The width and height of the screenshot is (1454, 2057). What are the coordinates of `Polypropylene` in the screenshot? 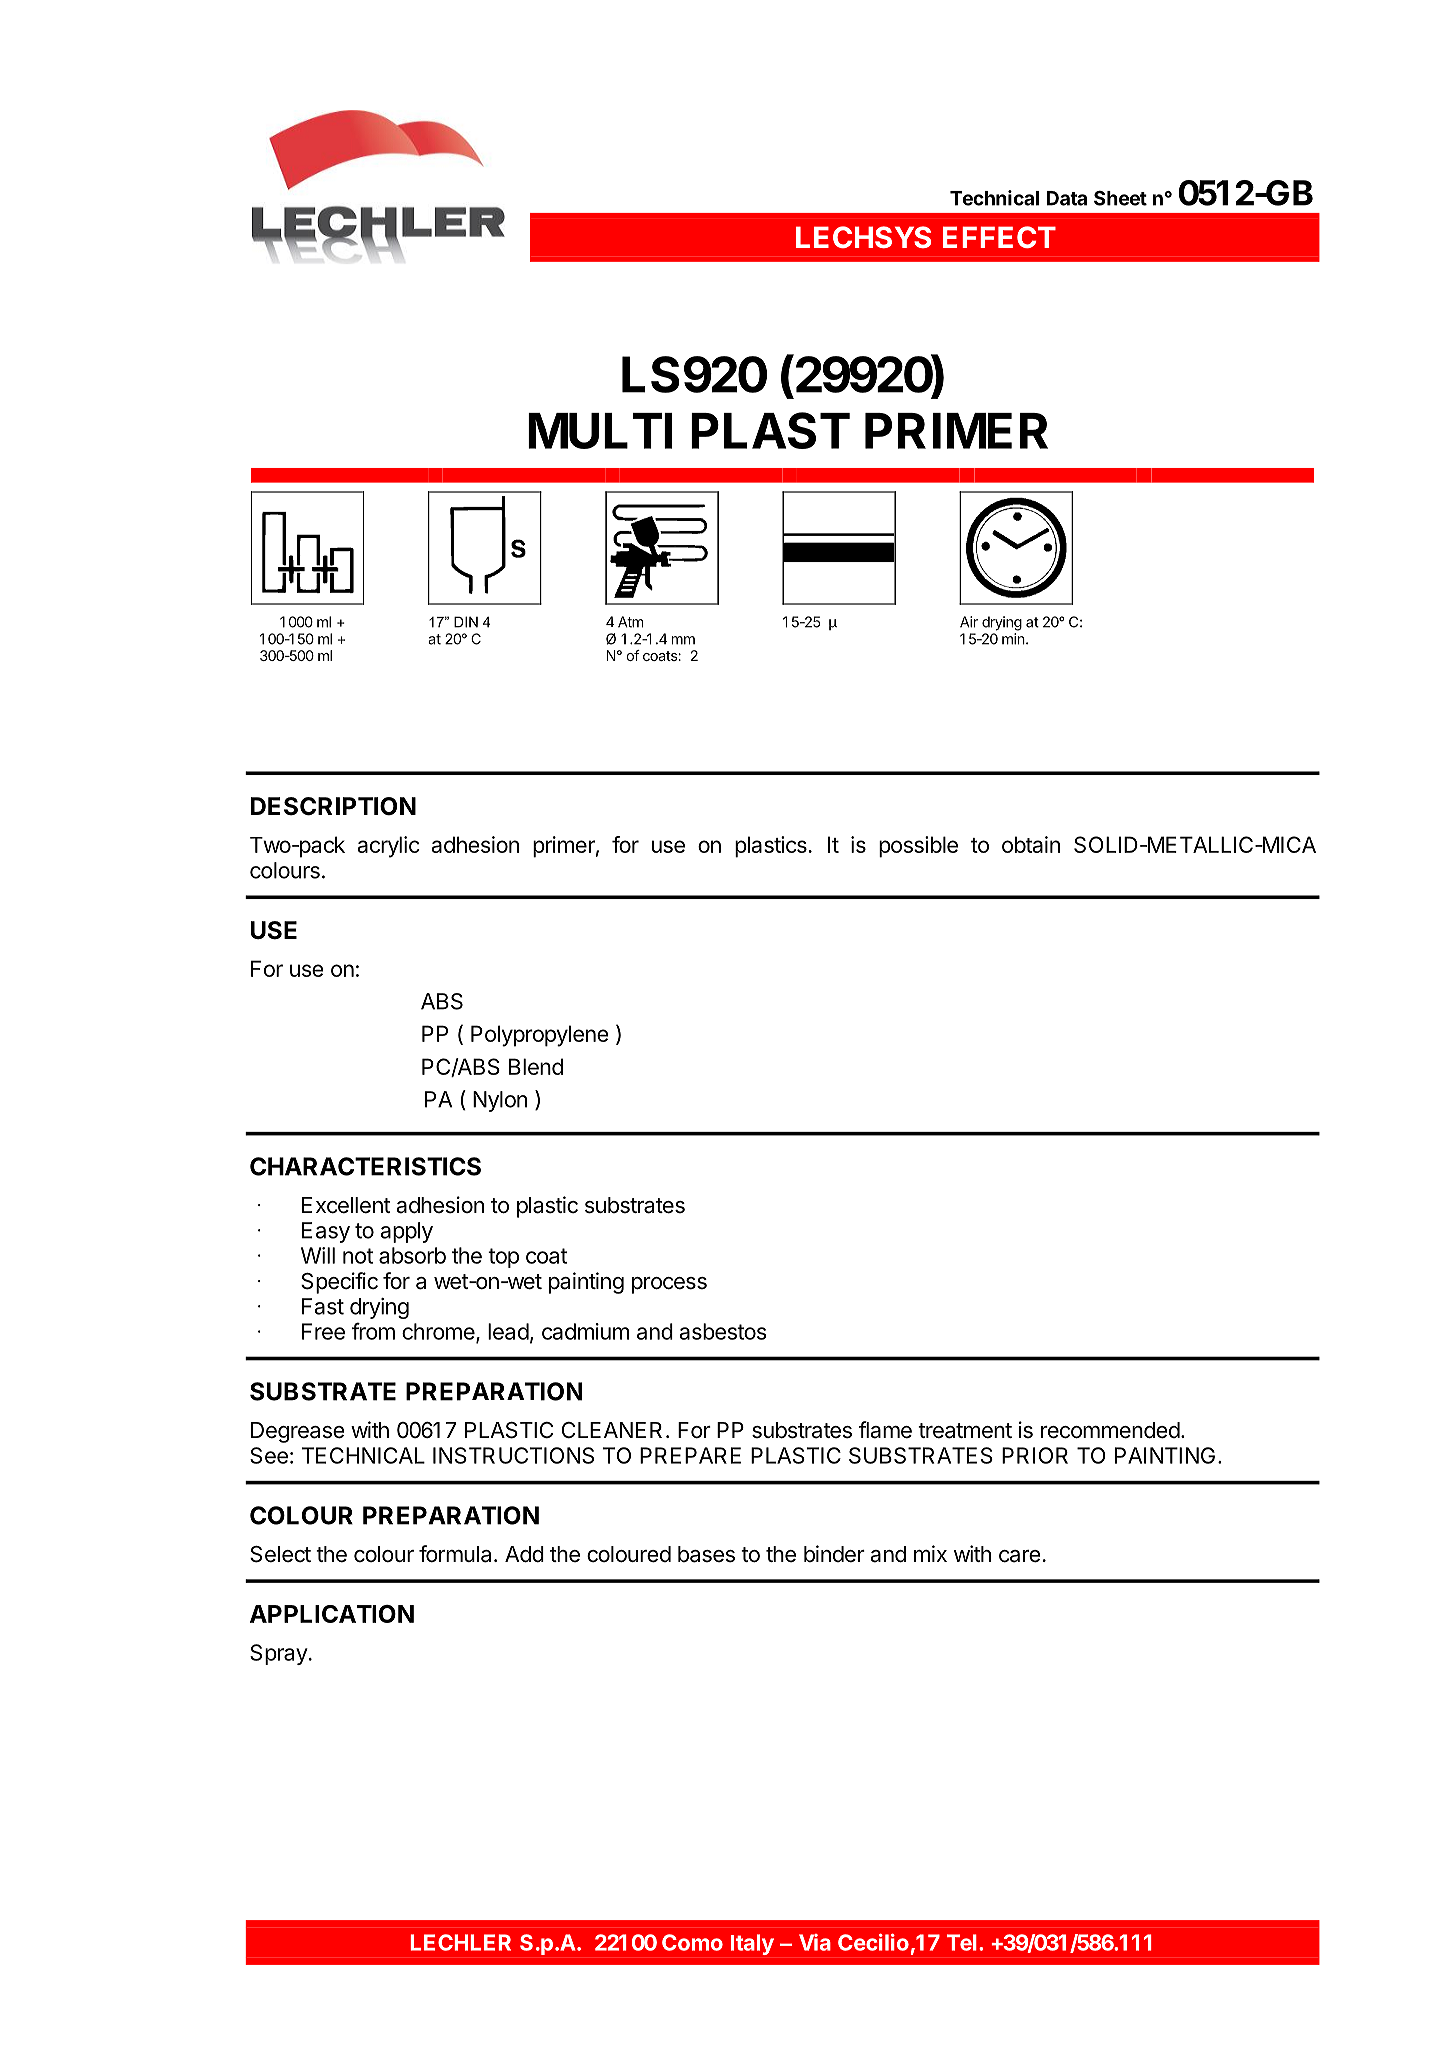 It's located at (540, 1036).
